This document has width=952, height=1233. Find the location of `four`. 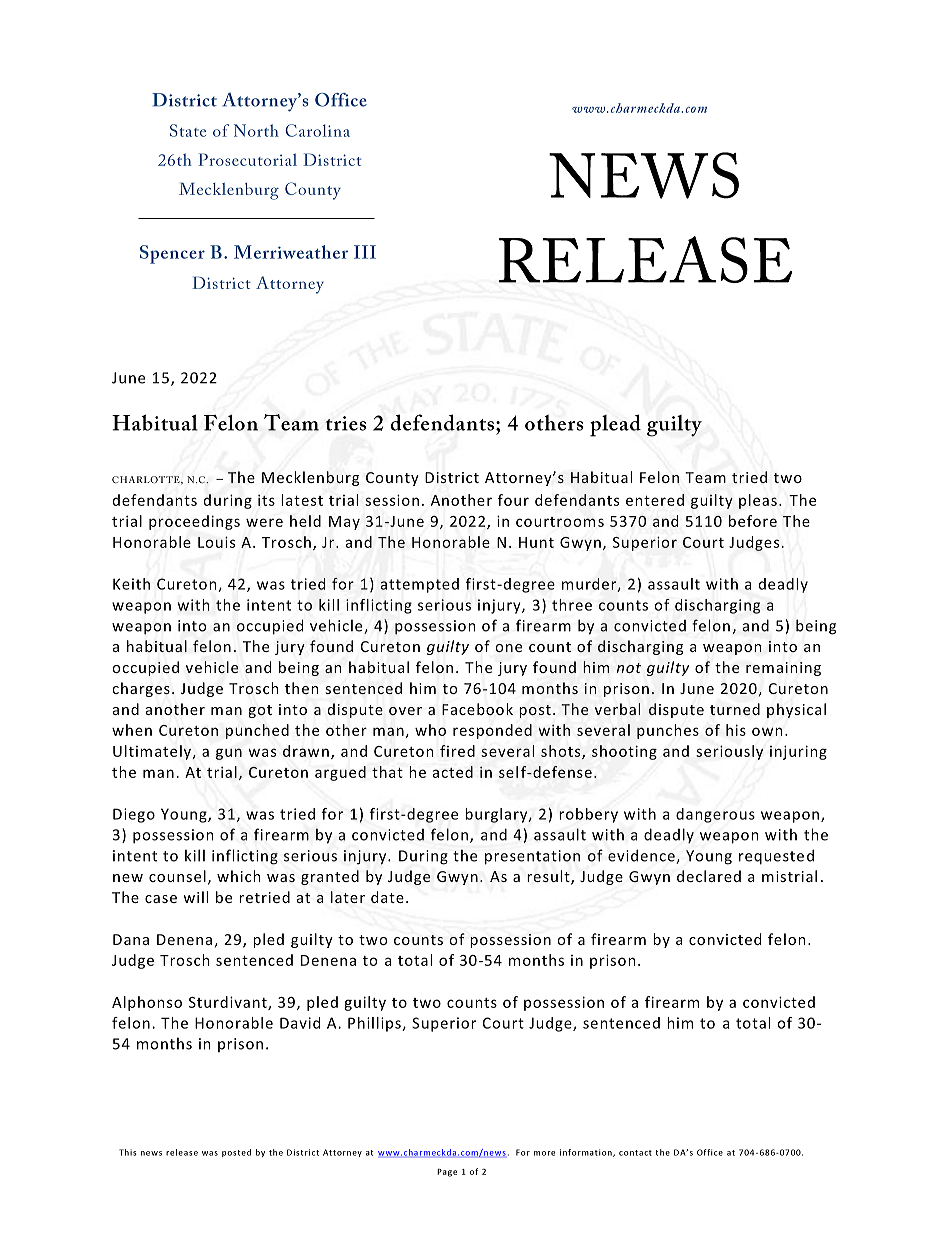

four is located at coordinates (513, 500).
